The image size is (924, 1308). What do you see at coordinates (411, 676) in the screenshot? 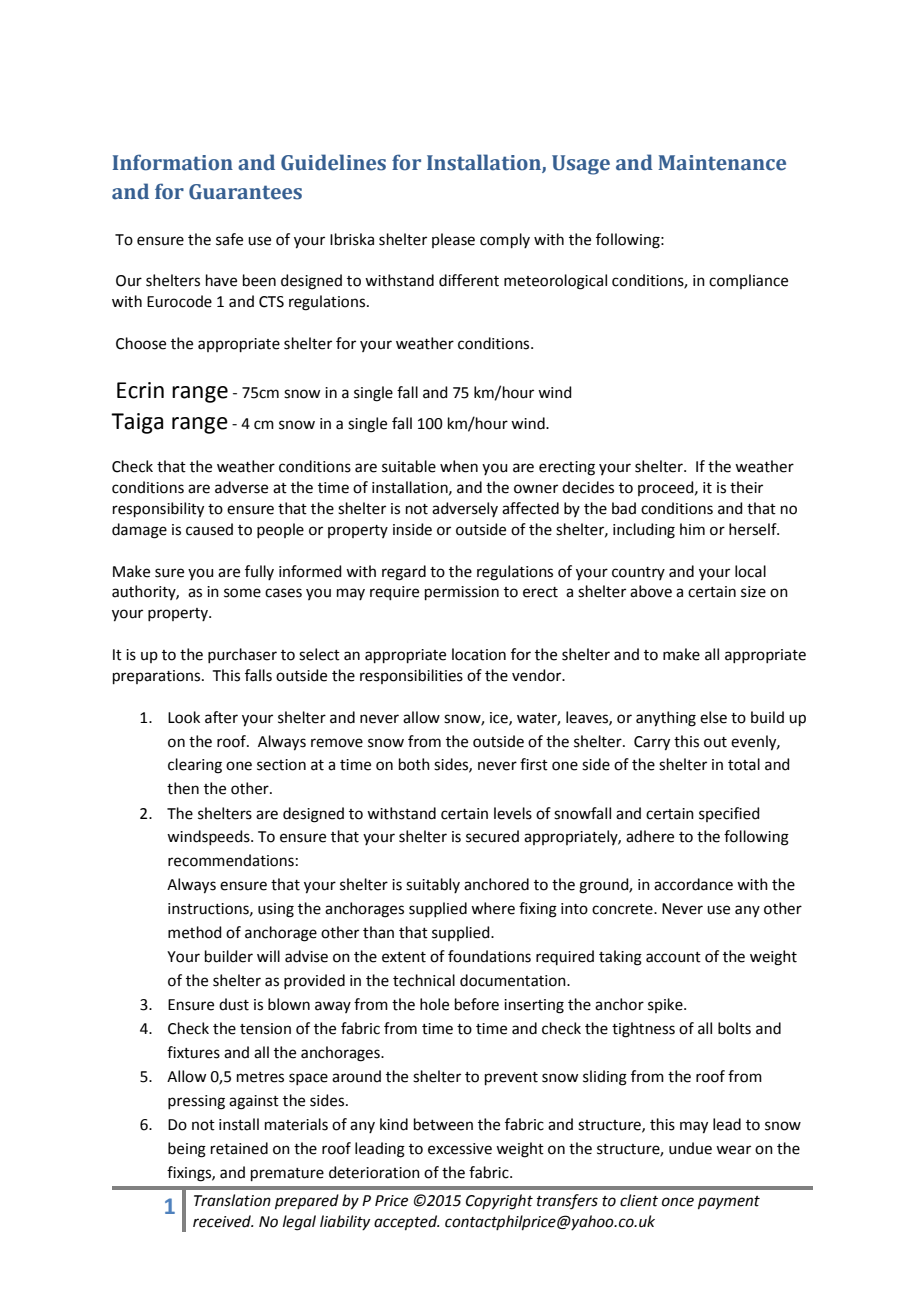
I see `responsibilities` at bounding box center [411, 676].
